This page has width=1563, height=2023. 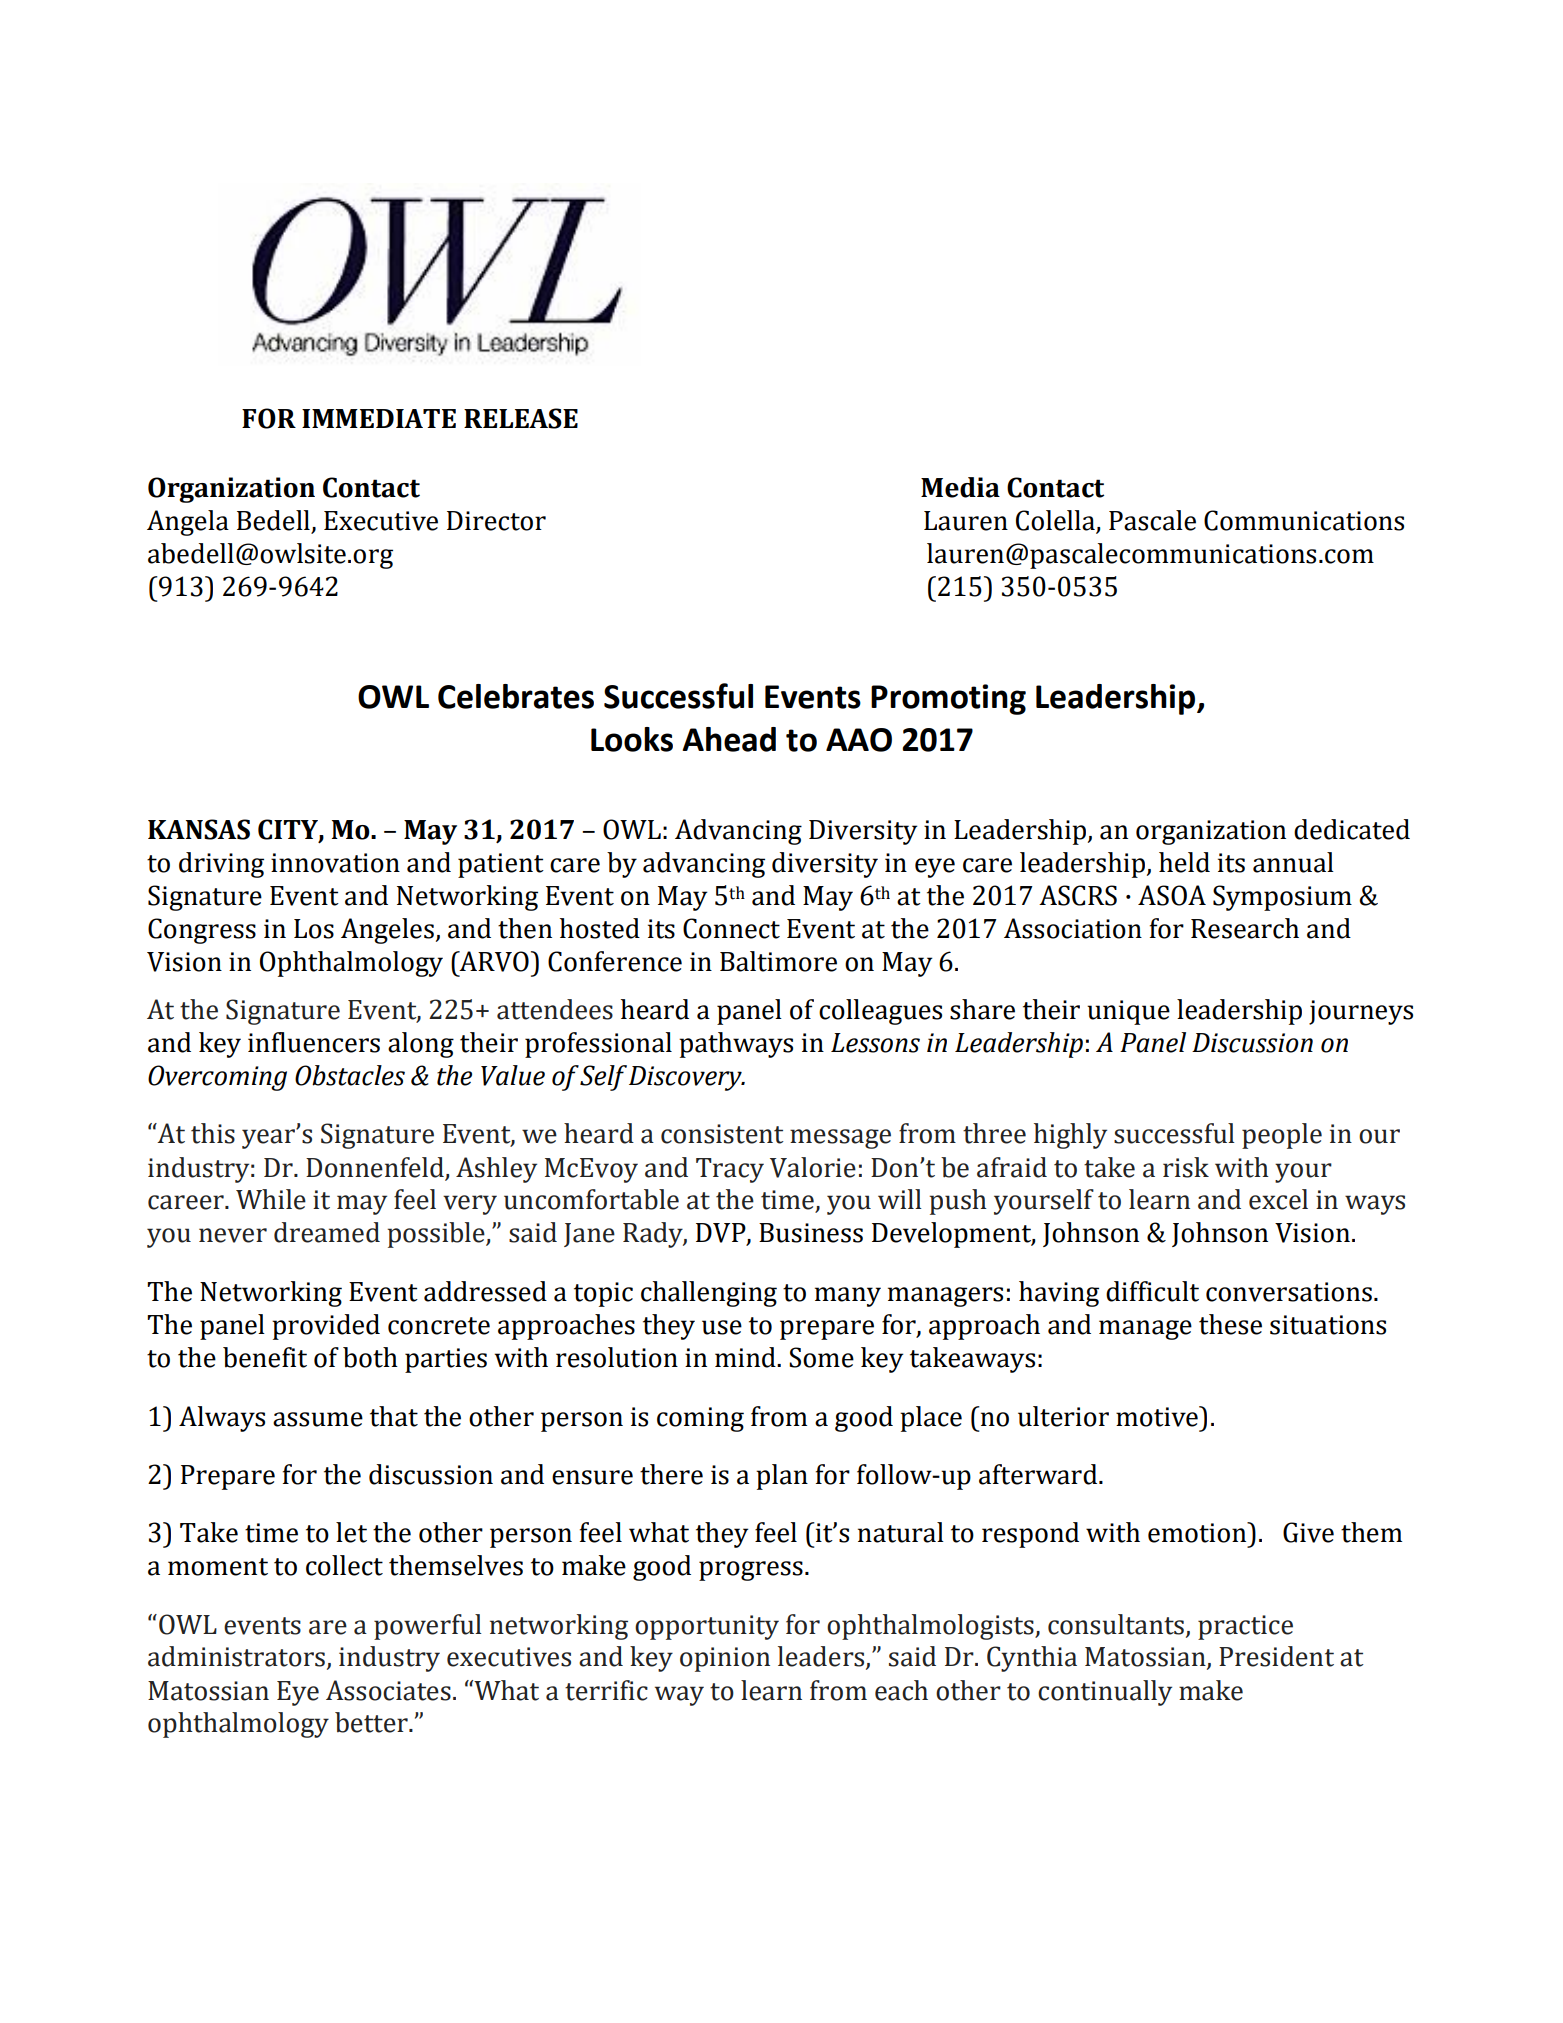 What do you see at coordinates (521, 418) in the page?
I see `RELEASE` at bounding box center [521, 418].
